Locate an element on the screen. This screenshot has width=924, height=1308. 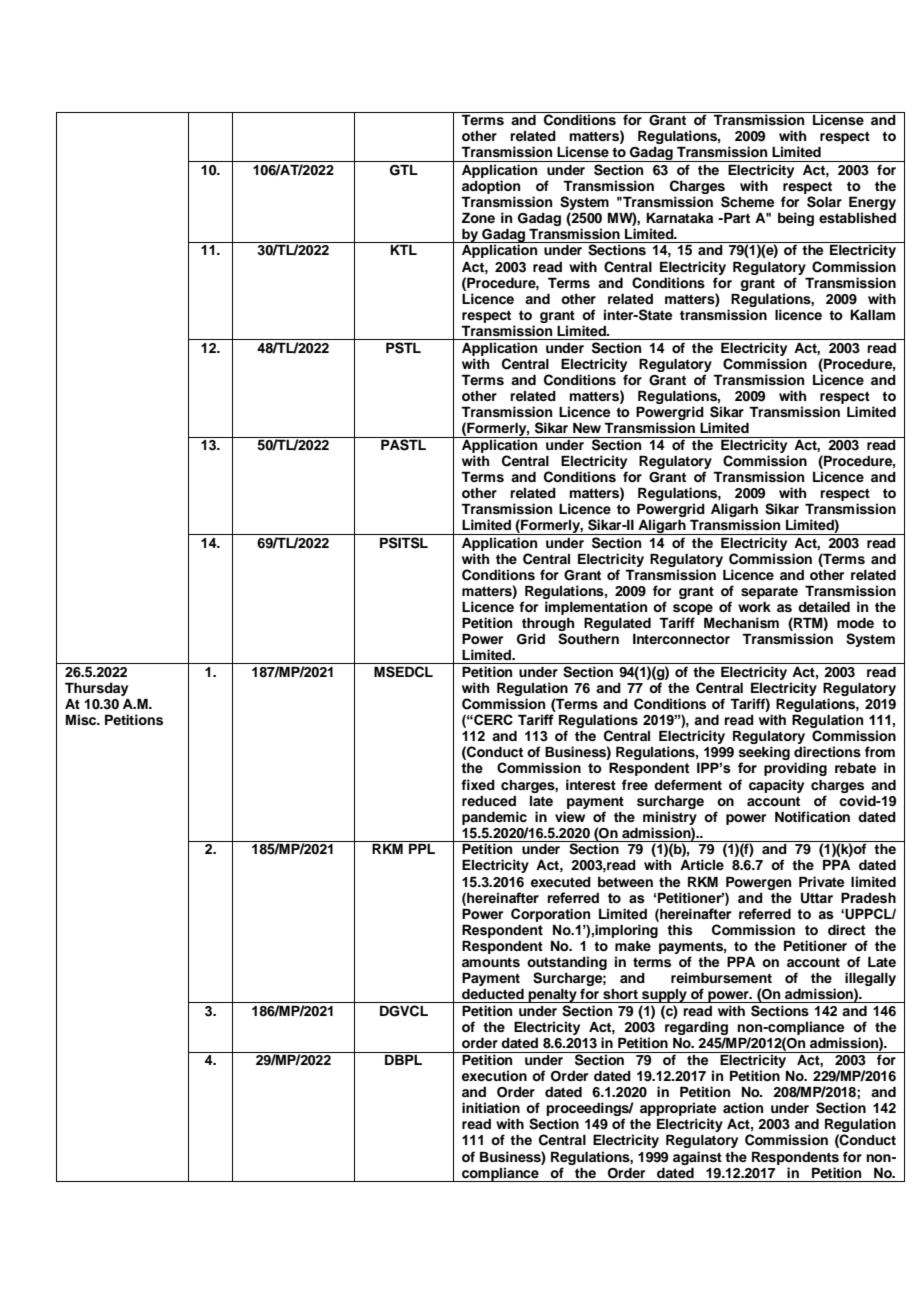
adoption is located at coordinates (491, 187).
